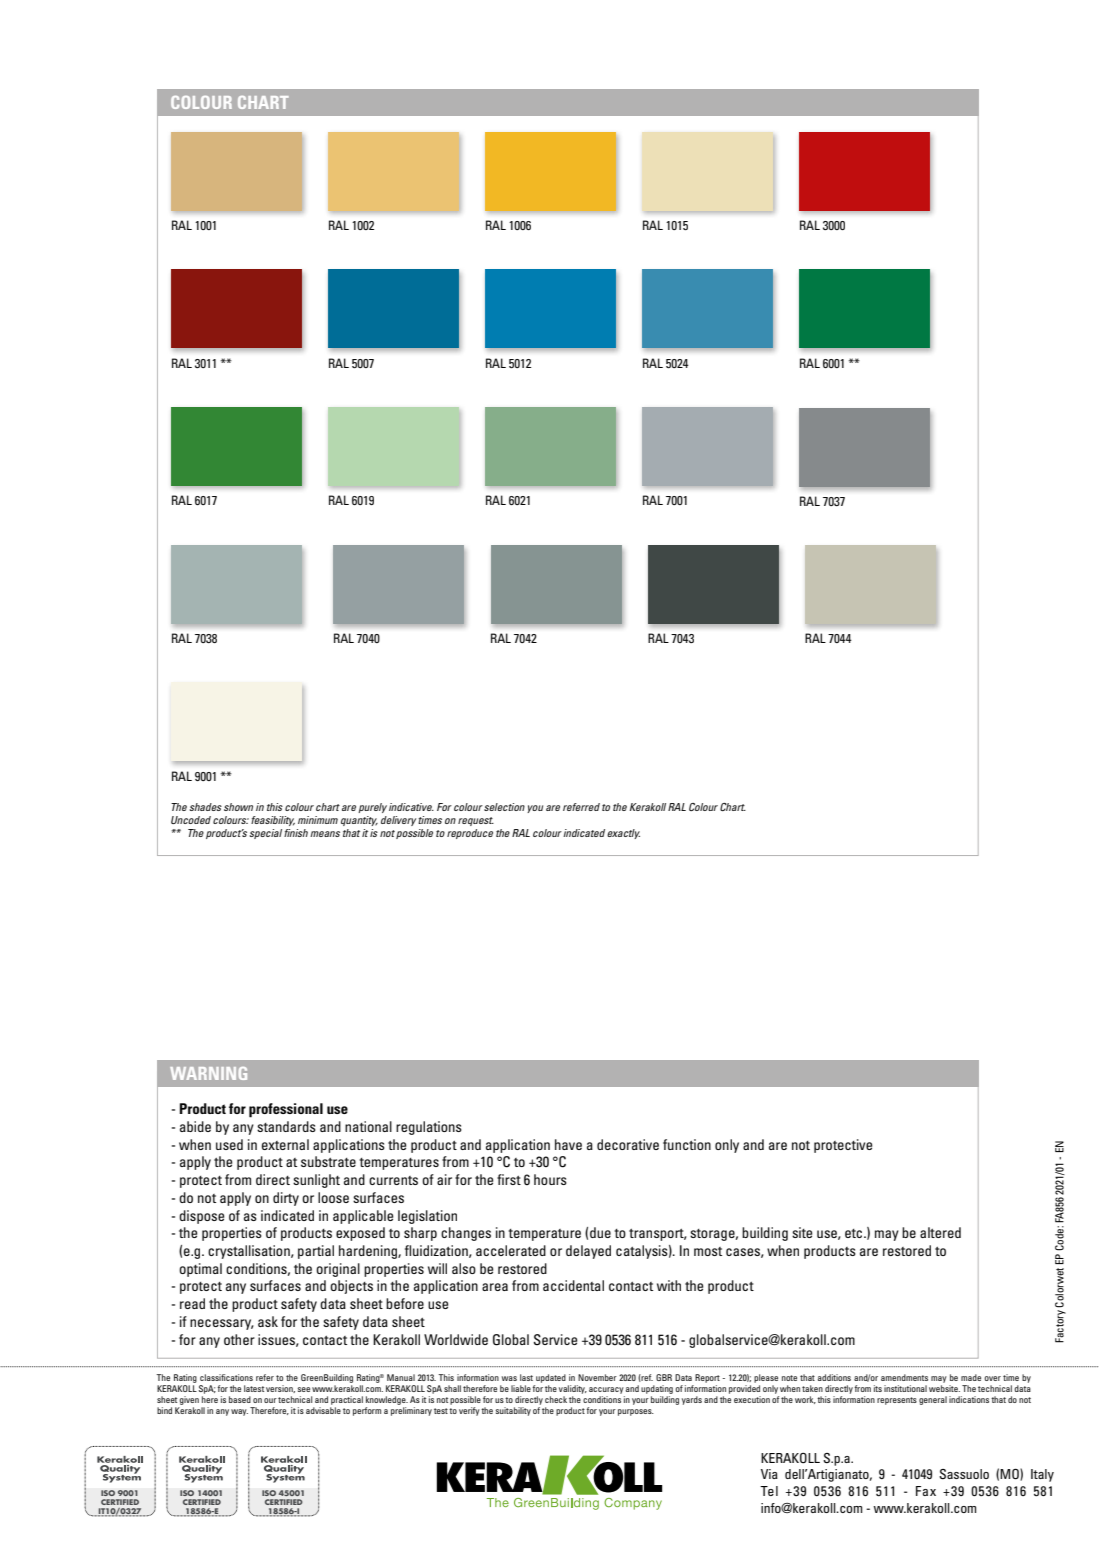 This document has height=1555, width=1099. Describe the element at coordinates (239, 1412) in the document. I see `way` at that location.
